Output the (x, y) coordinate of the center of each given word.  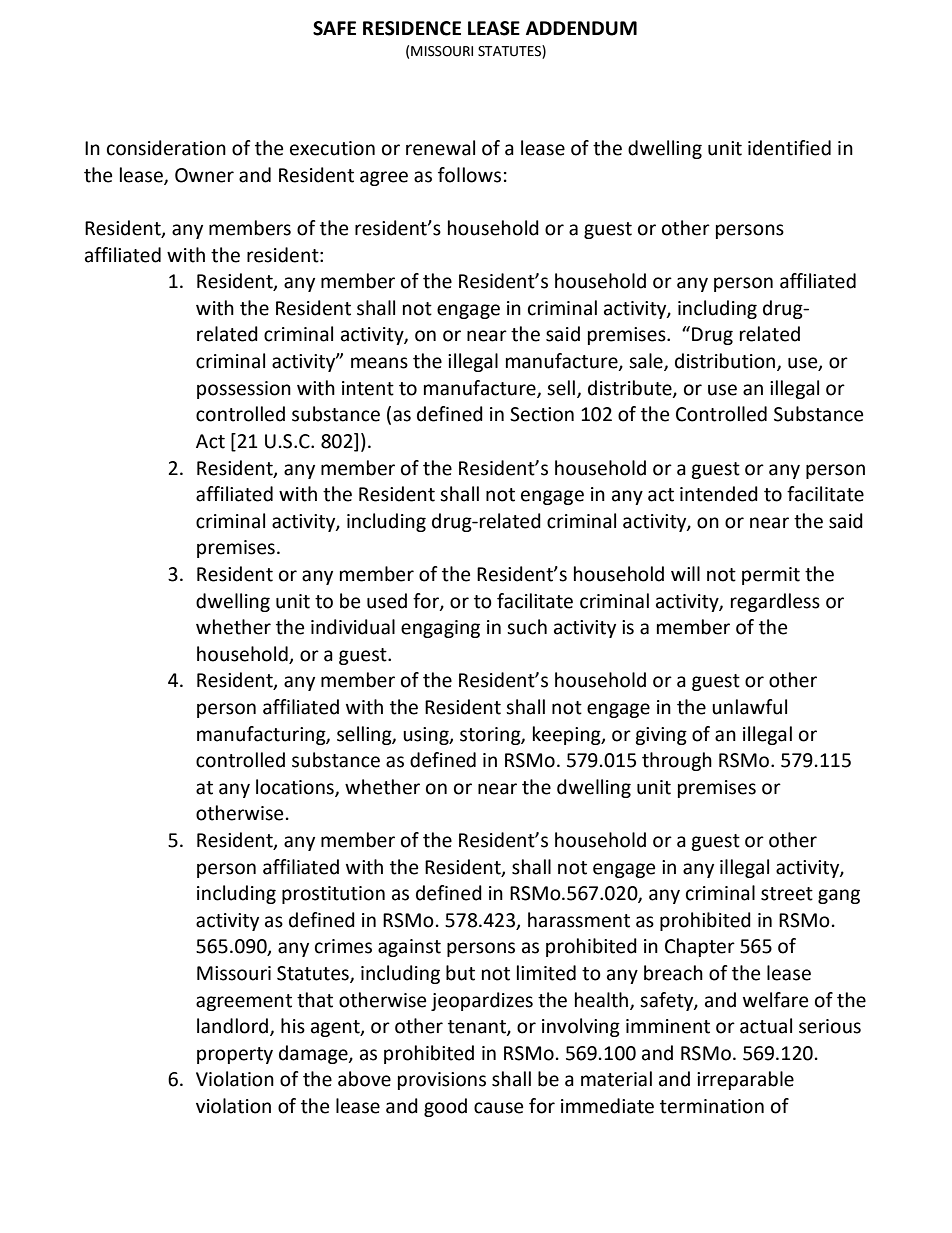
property (235, 1055)
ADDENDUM (581, 28)
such (527, 627)
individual (353, 627)
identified (789, 148)
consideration (166, 148)
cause (498, 1108)
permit (771, 576)
